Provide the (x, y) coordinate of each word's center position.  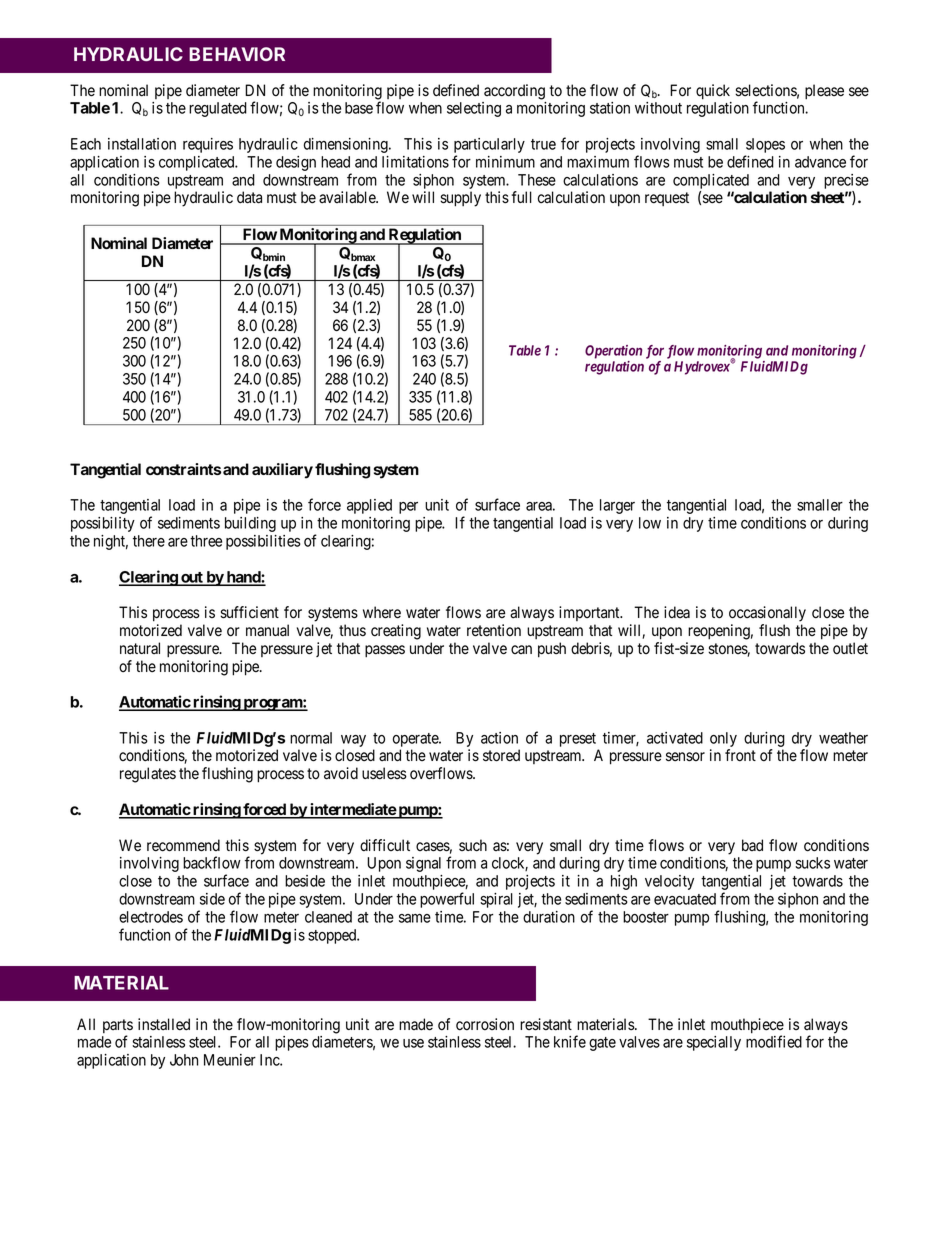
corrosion (485, 1024)
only (723, 739)
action (499, 738)
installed (164, 1024)
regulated (218, 109)
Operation (613, 352)
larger (617, 506)
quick (713, 92)
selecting (474, 109)
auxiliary (282, 471)
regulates (148, 775)
